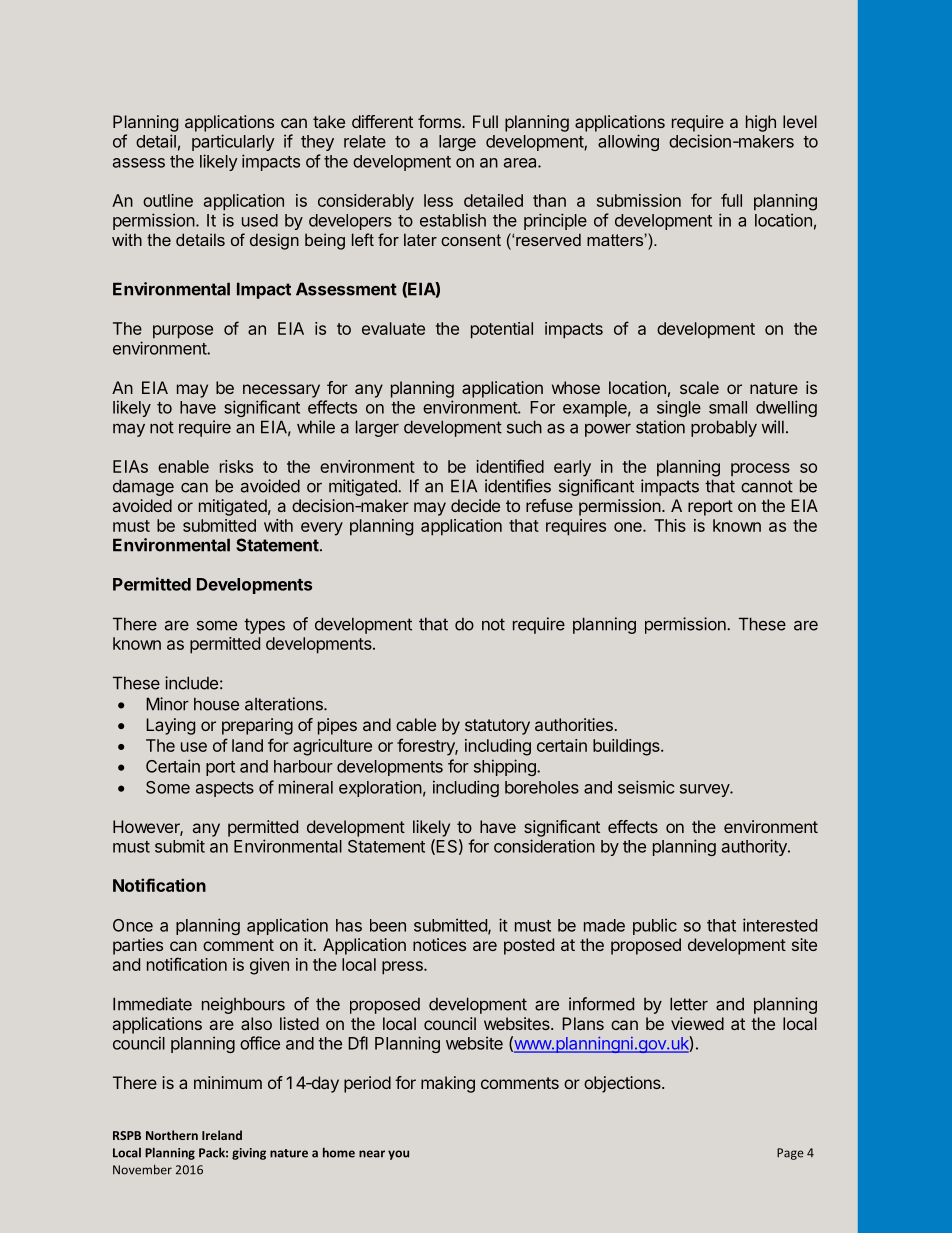  What do you see at coordinates (761, 123) in the screenshot?
I see `high` at bounding box center [761, 123].
